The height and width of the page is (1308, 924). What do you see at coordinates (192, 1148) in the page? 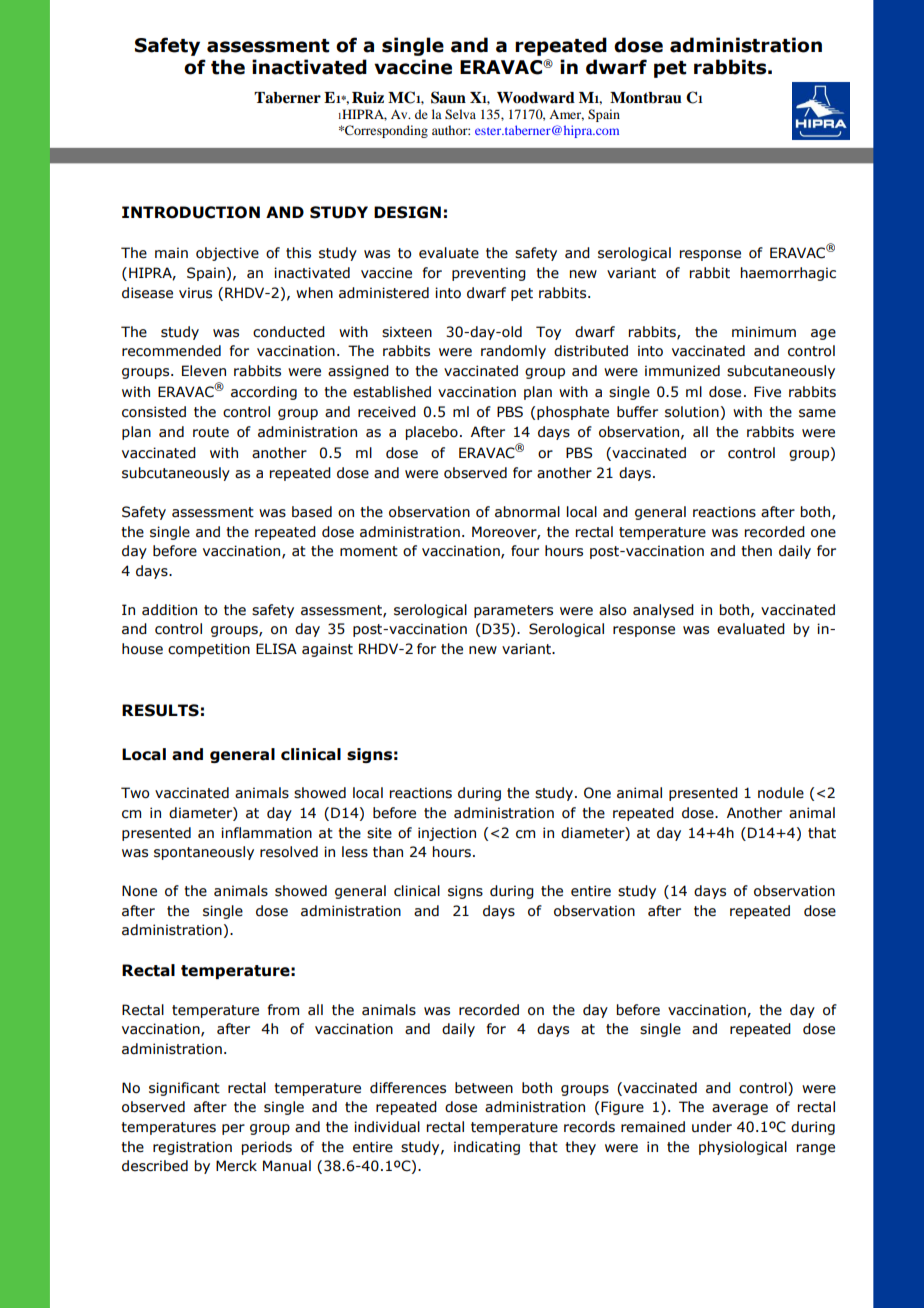
I see `registration` at bounding box center [192, 1148].
